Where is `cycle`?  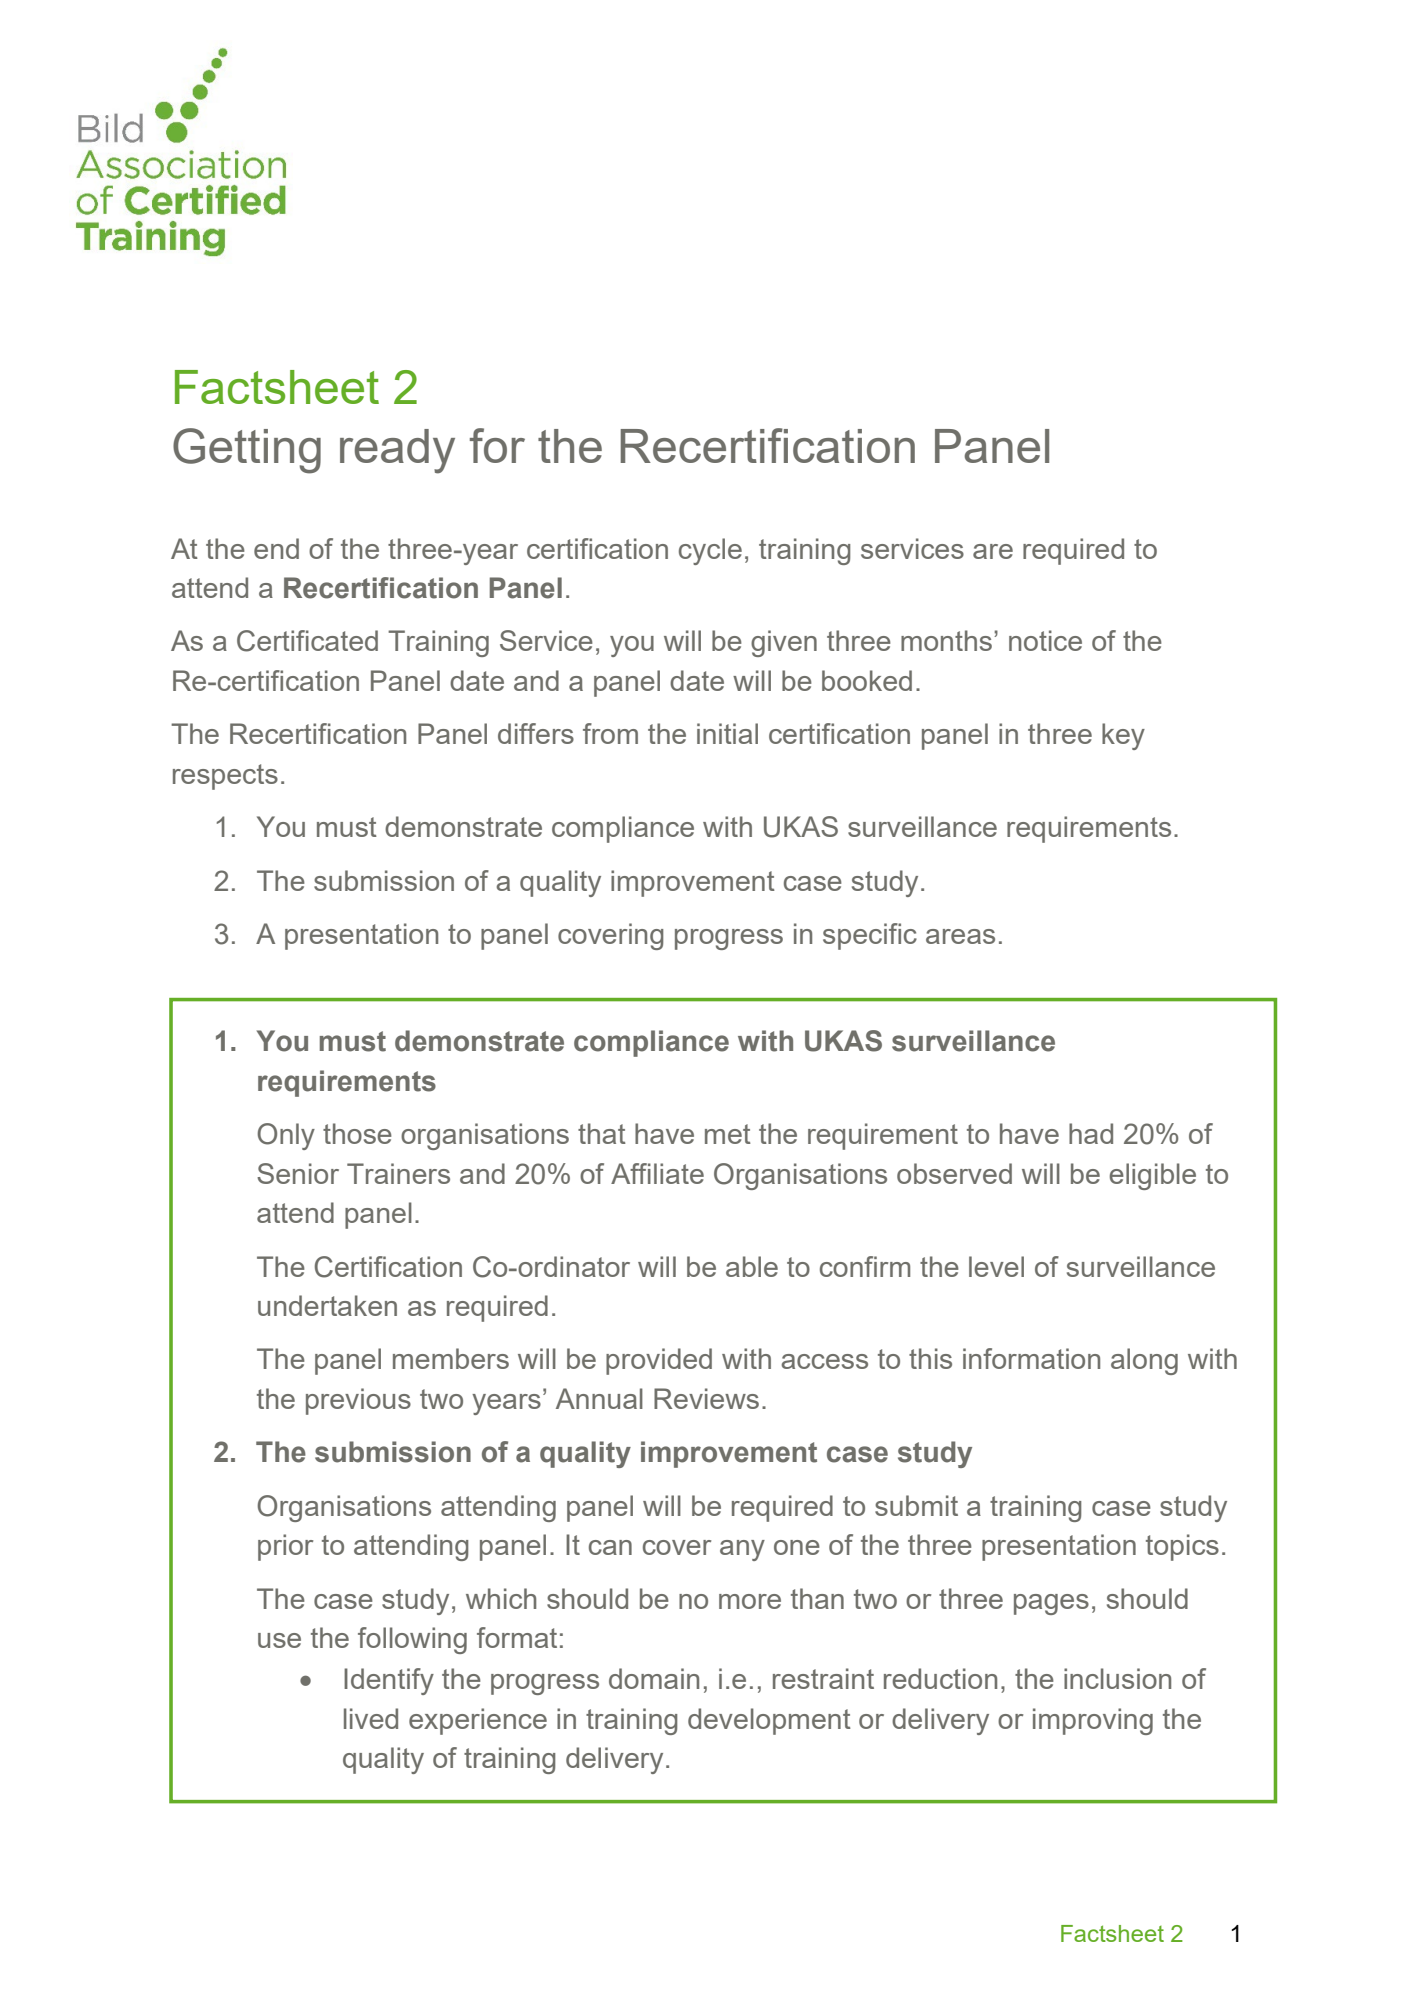 cycle is located at coordinates (710, 551).
